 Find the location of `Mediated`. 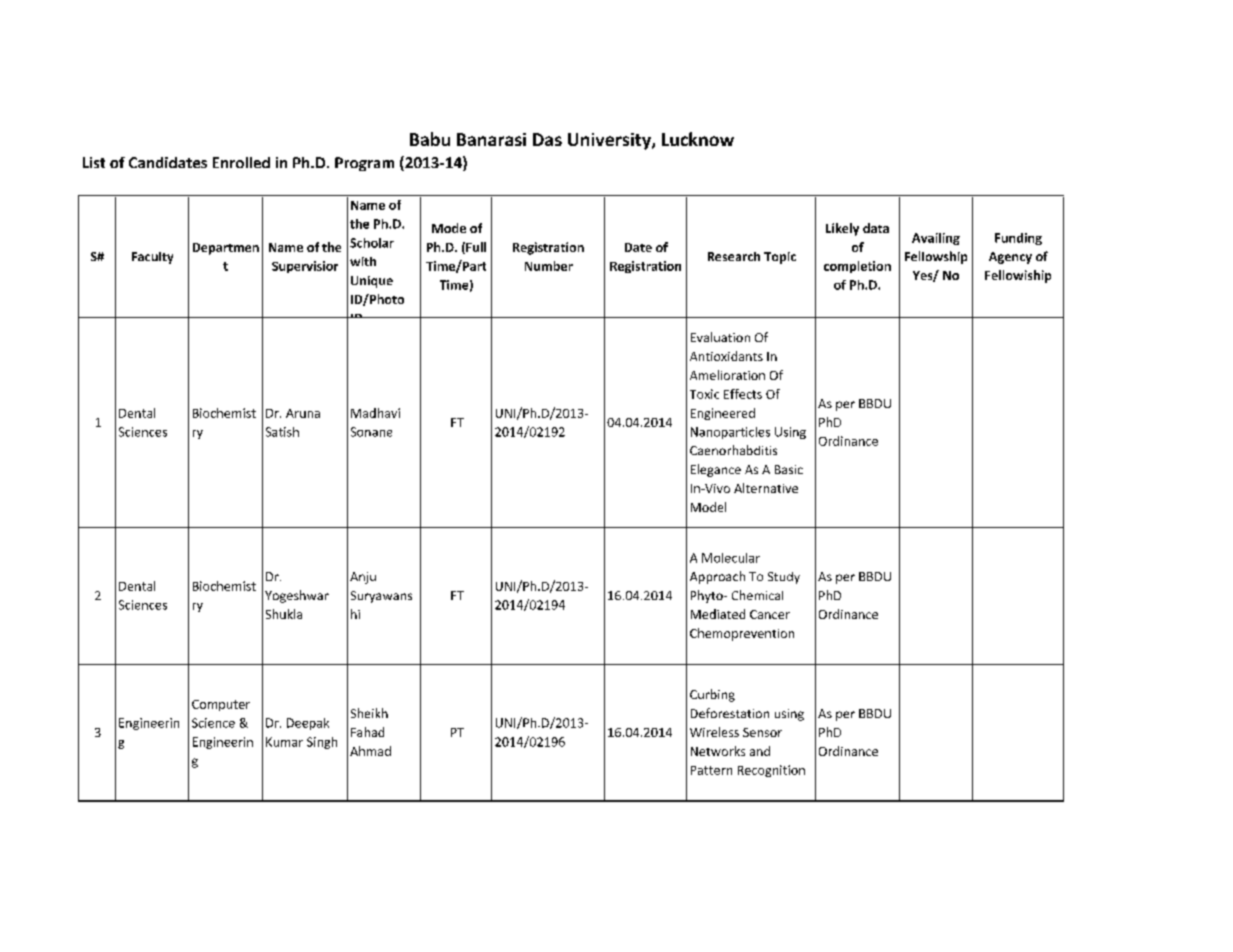

Mediated is located at coordinates (718, 614).
